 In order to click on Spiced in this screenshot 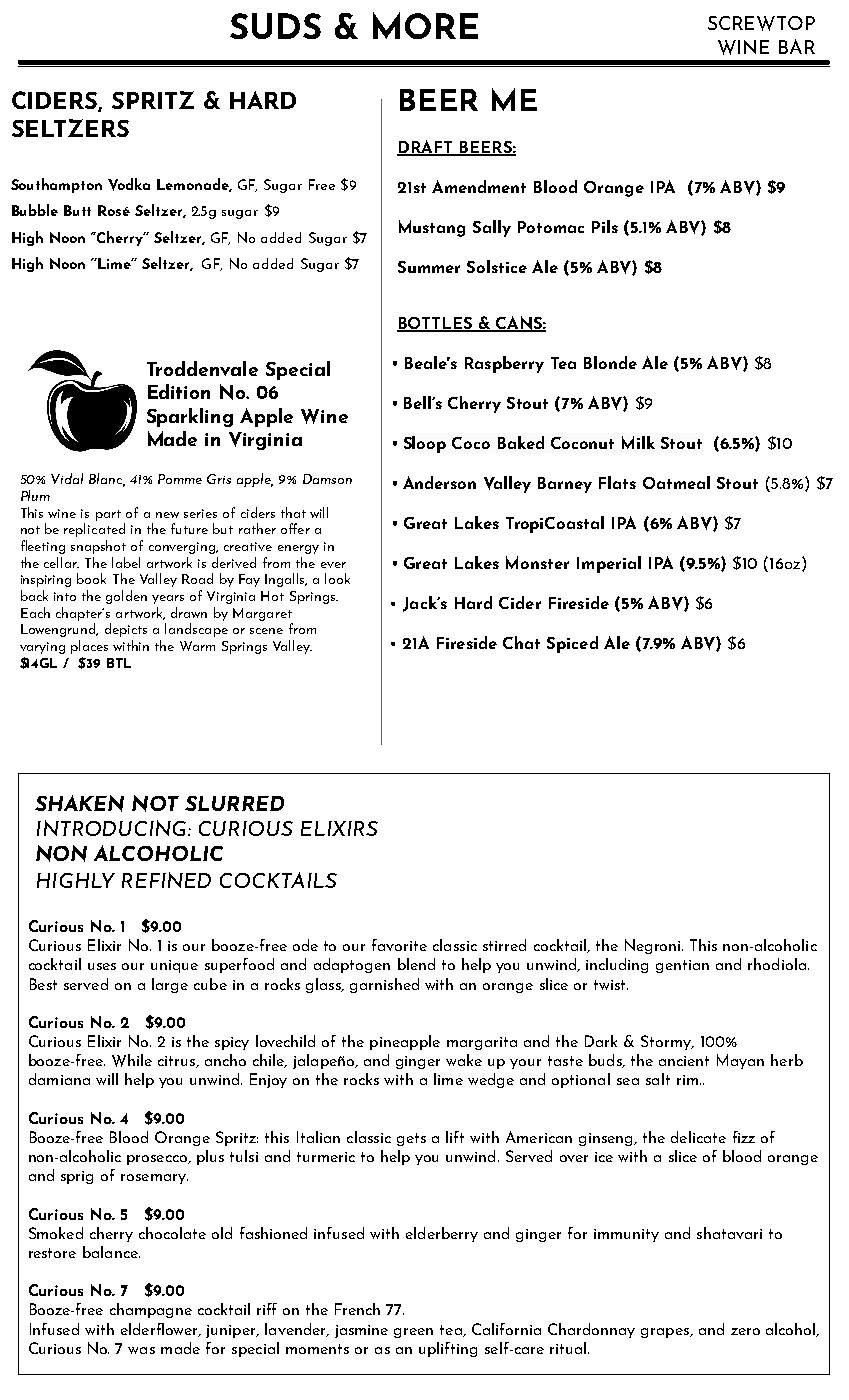, I will do `click(572, 644)`.
